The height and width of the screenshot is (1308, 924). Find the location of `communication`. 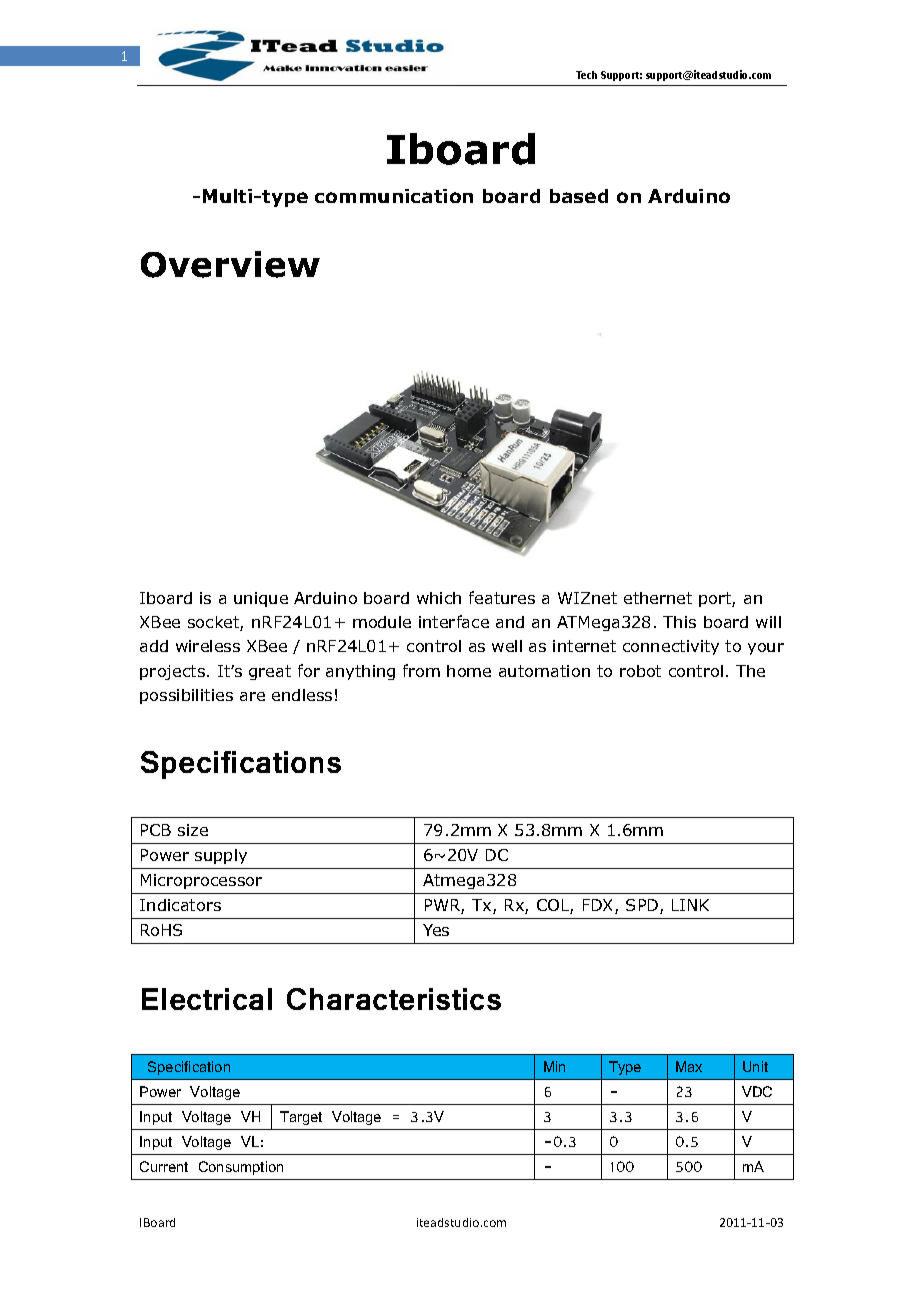

communication is located at coordinates (394, 196).
